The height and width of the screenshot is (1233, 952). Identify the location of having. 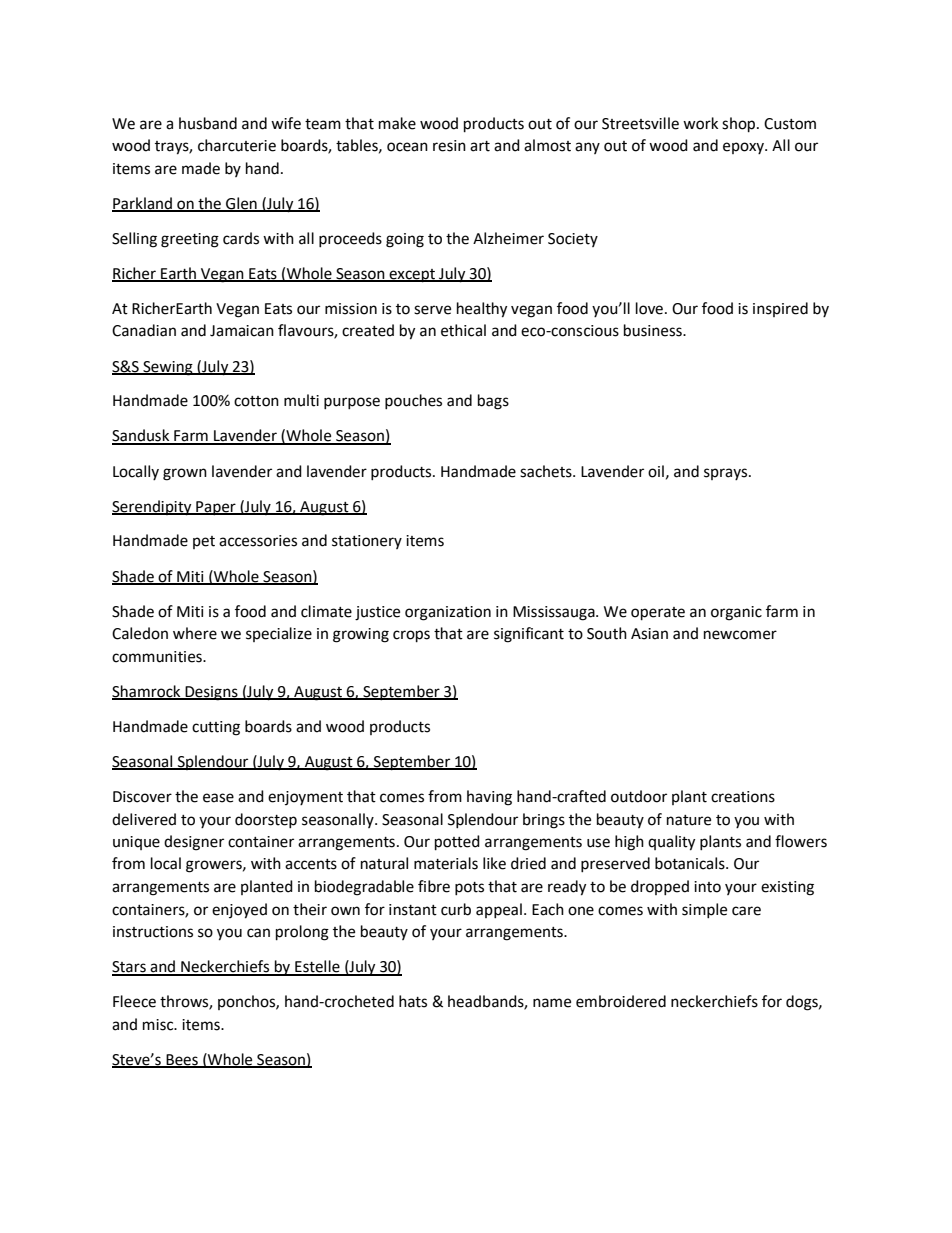
(489, 798).
